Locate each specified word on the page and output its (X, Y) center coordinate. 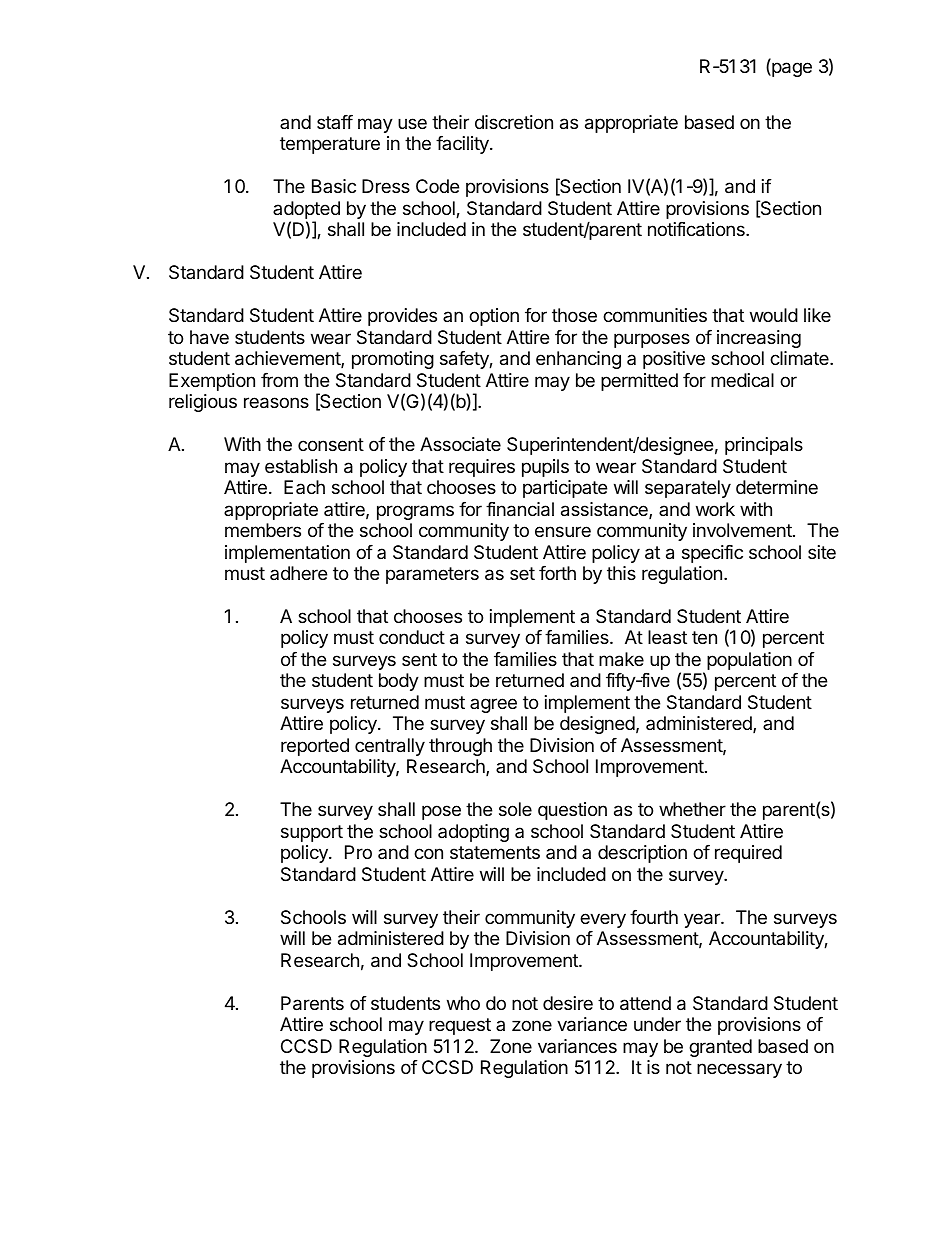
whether (692, 809)
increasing (759, 339)
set (522, 573)
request (460, 1026)
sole (515, 809)
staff (335, 122)
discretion (514, 122)
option (494, 317)
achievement (288, 359)
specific (712, 554)
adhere (298, 573)
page (791, 69)
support (312, 833)
